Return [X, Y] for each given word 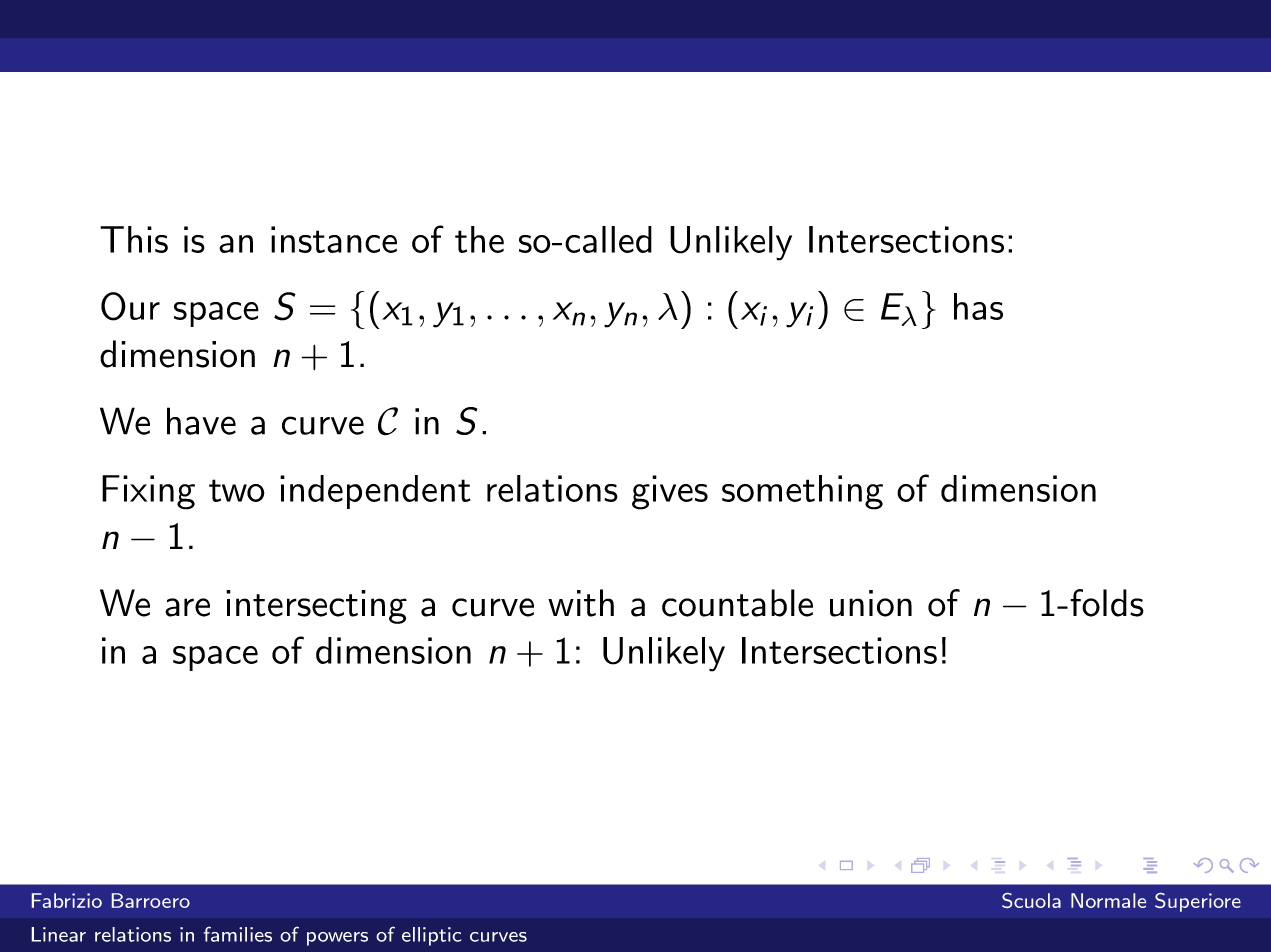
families [238, 934]
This [134, 239]
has [978, 306]
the [479, 239]
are [187, 607]
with [581, 603]
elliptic [431, 936]
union [871, 603]
